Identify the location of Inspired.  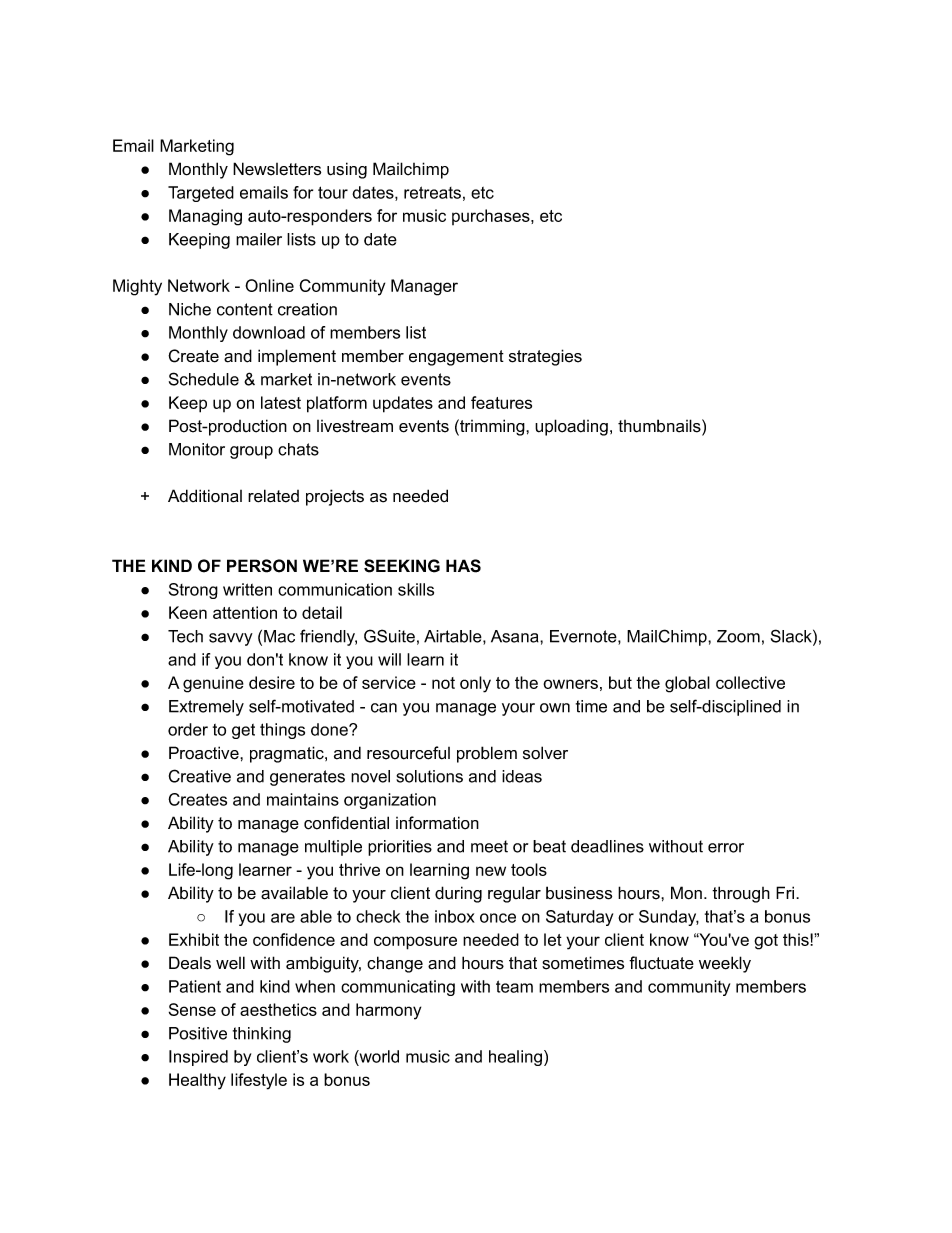
(198, 1058).
